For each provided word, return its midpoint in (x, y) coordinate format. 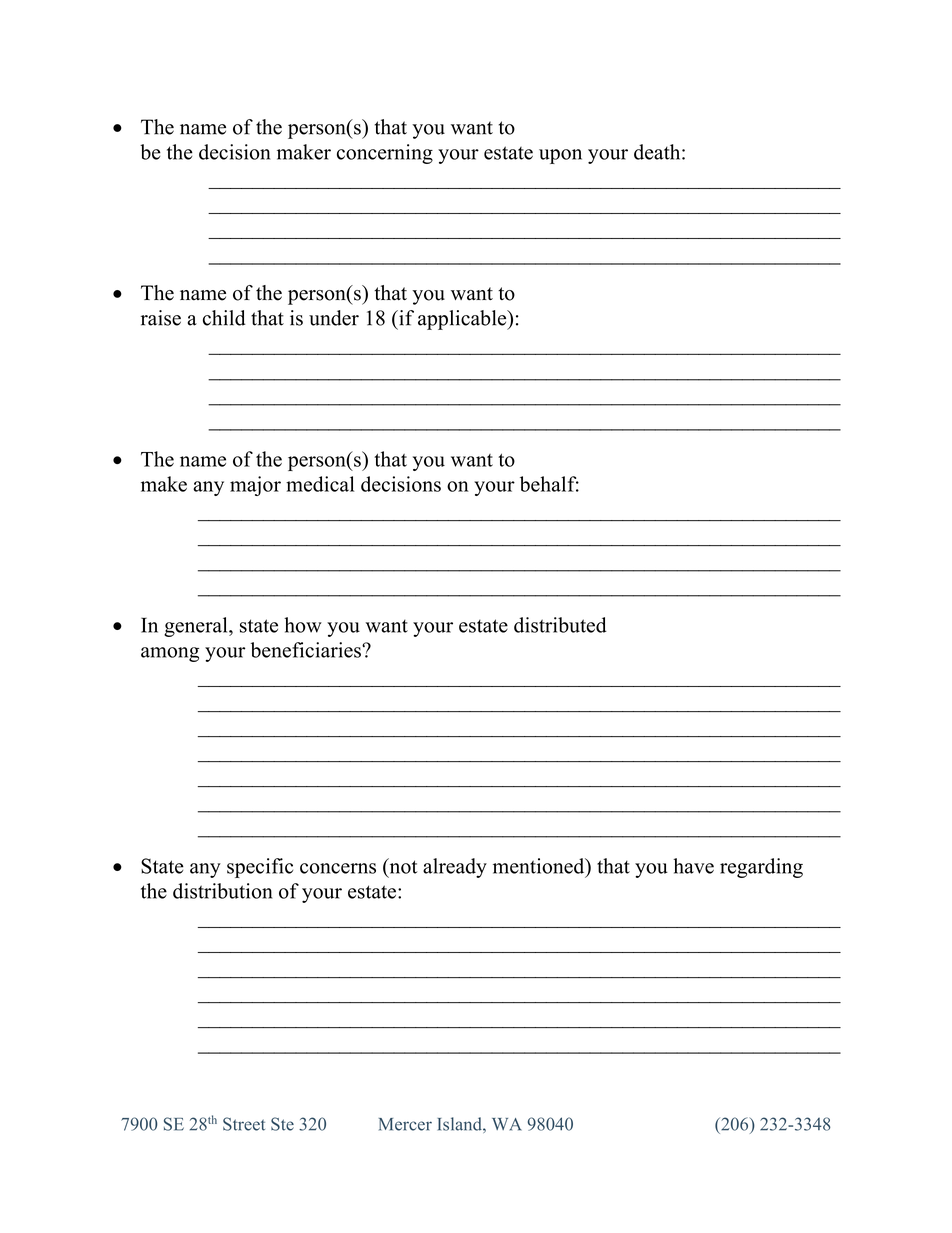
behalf (549, 484)
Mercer (405, 1124)
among (170, 654)
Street (244, 1124)
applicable (463, 320)
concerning (385, 154)
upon (560, 156)
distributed (560, 625)
